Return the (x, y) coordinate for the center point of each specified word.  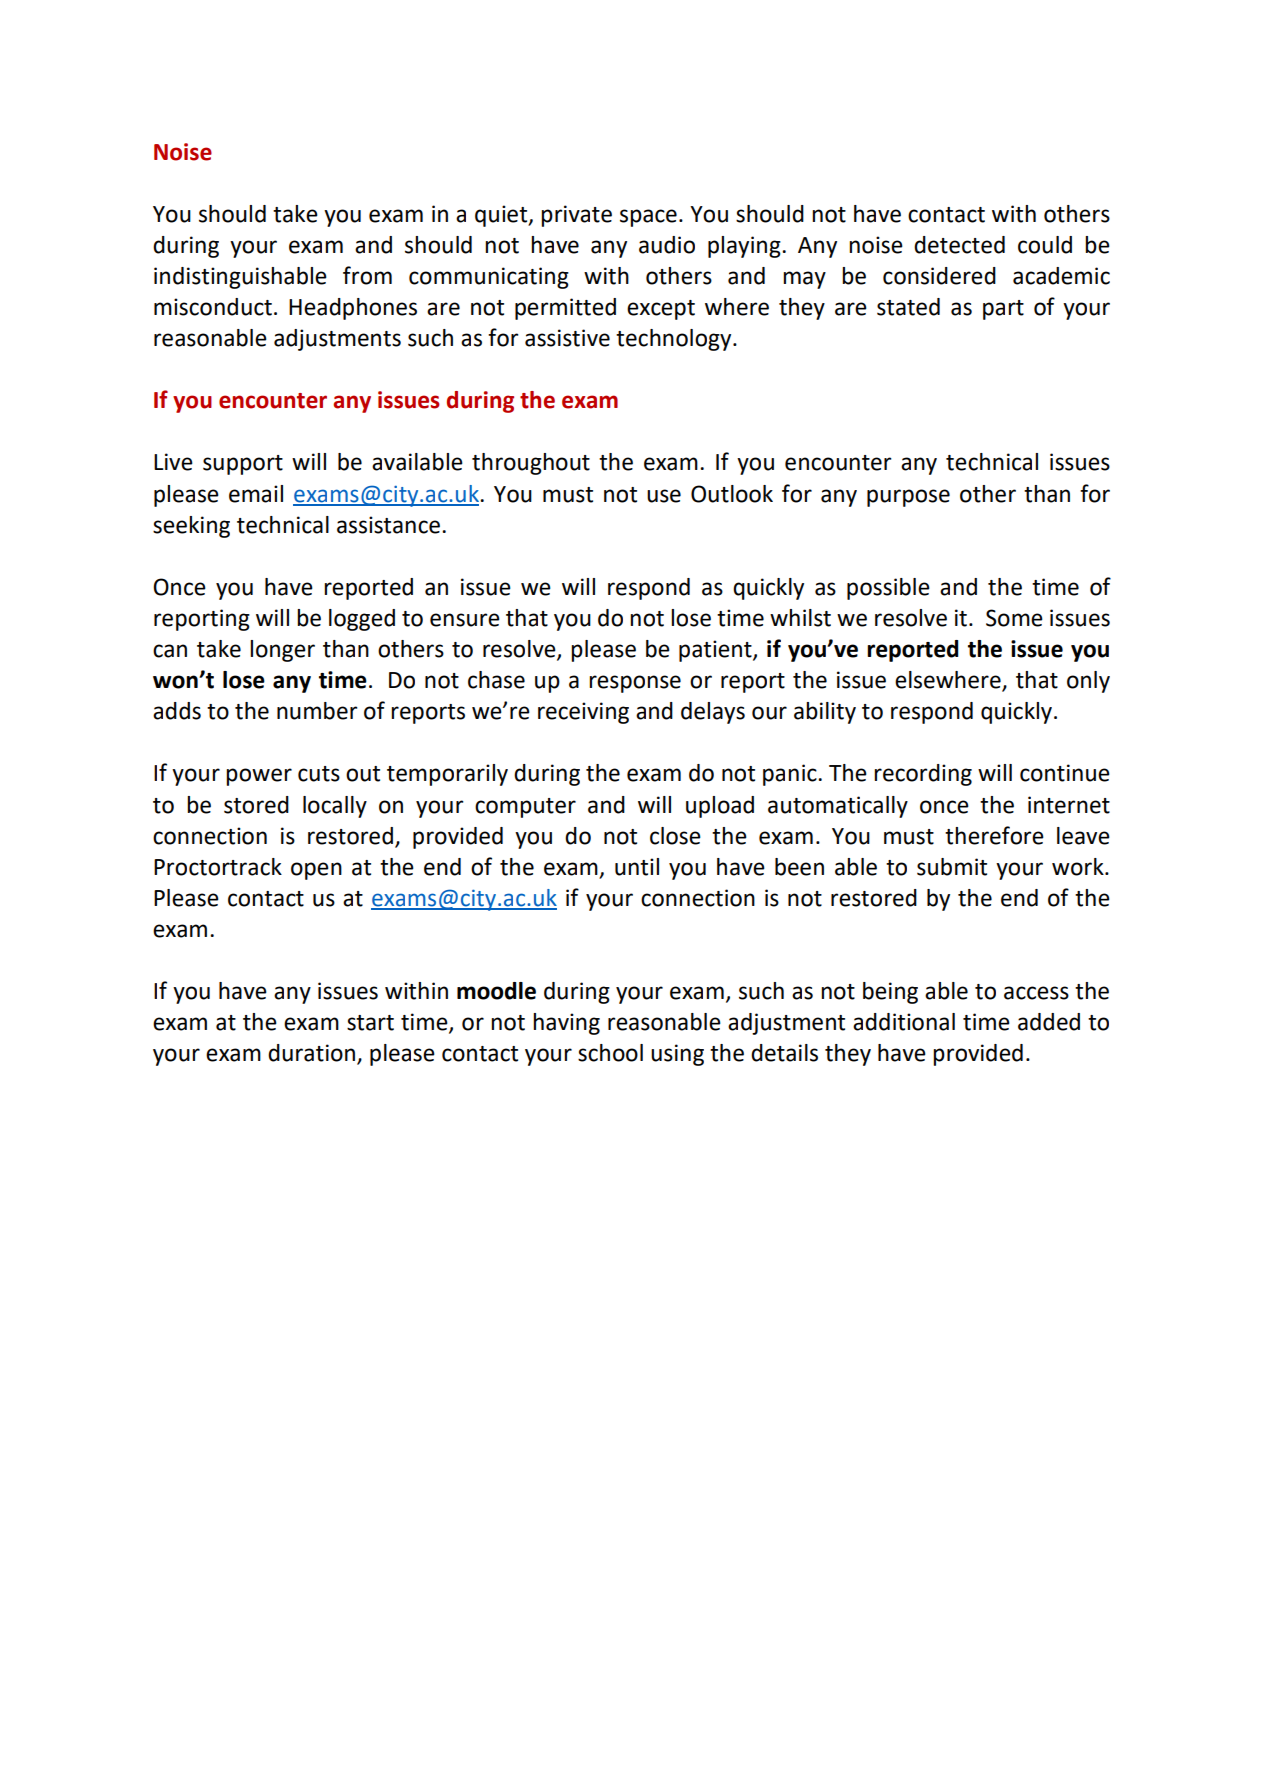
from (367, 275)
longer (282, 651)
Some (1014, 618)
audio (667, 245)
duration (311, 1053)
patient (716, 651)
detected (959, 245)
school (610, 1053)
